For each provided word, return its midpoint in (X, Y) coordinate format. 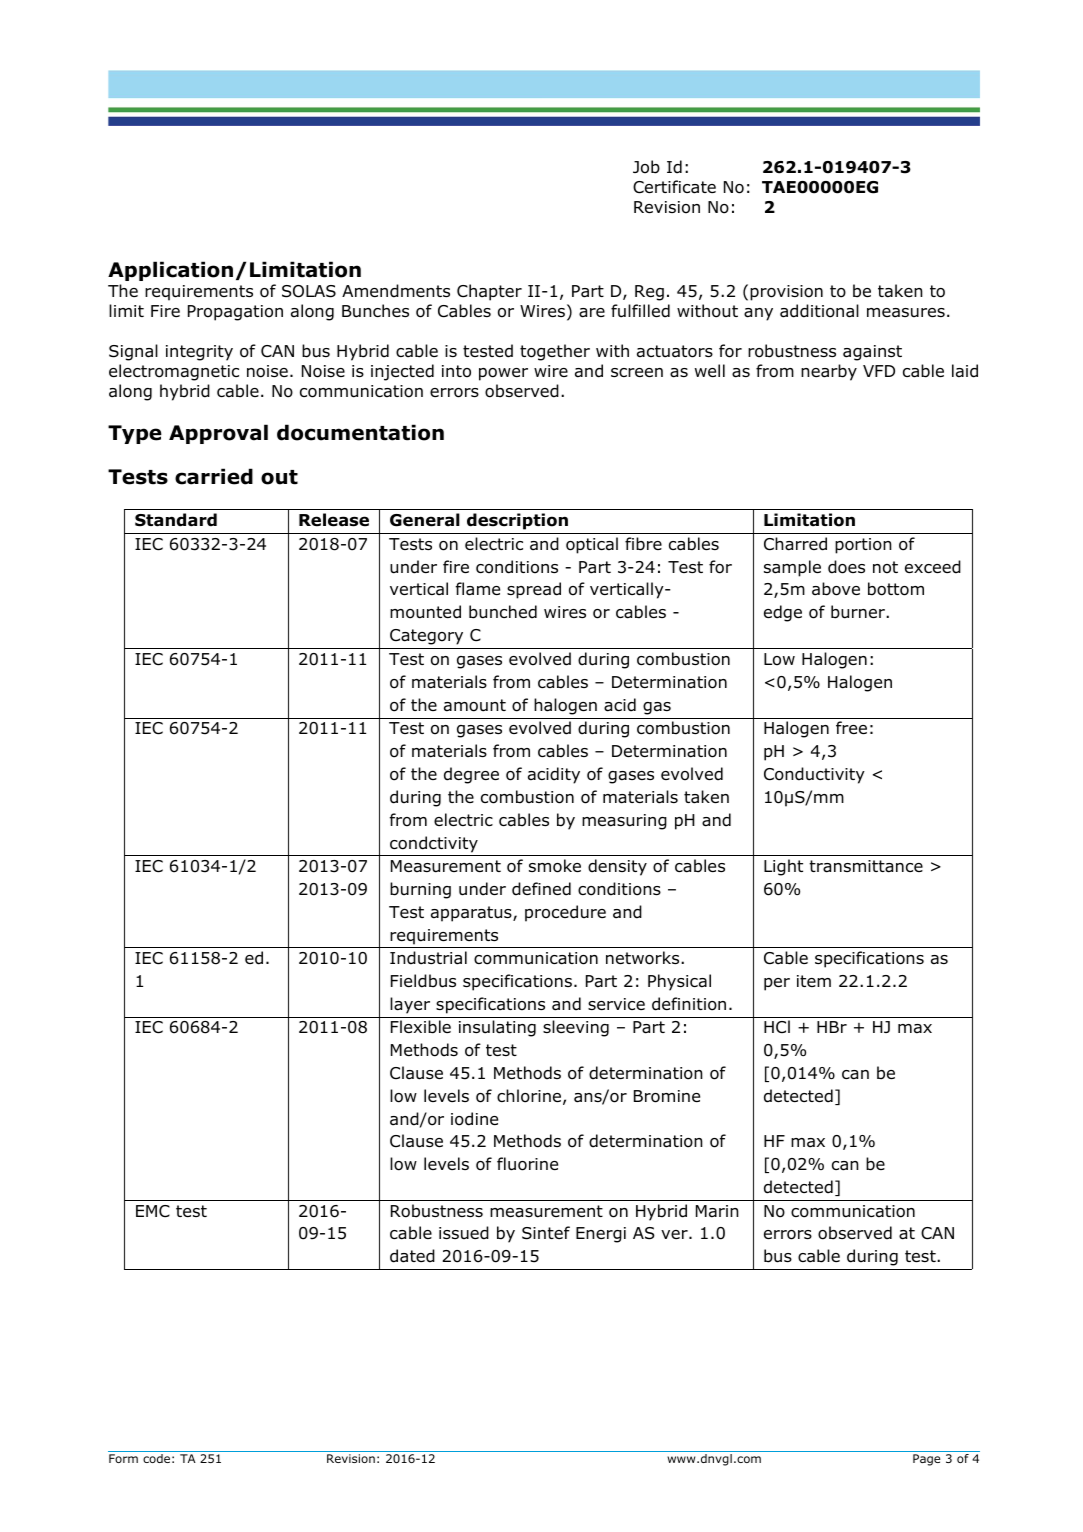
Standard (176, 520)
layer (410, 1005)
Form (123, 1458)
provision (786, 293)
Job (646, 167)
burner (859, 612)
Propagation (235, 313)
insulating (497, 1028)
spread (534, 590)
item (814, 981)
